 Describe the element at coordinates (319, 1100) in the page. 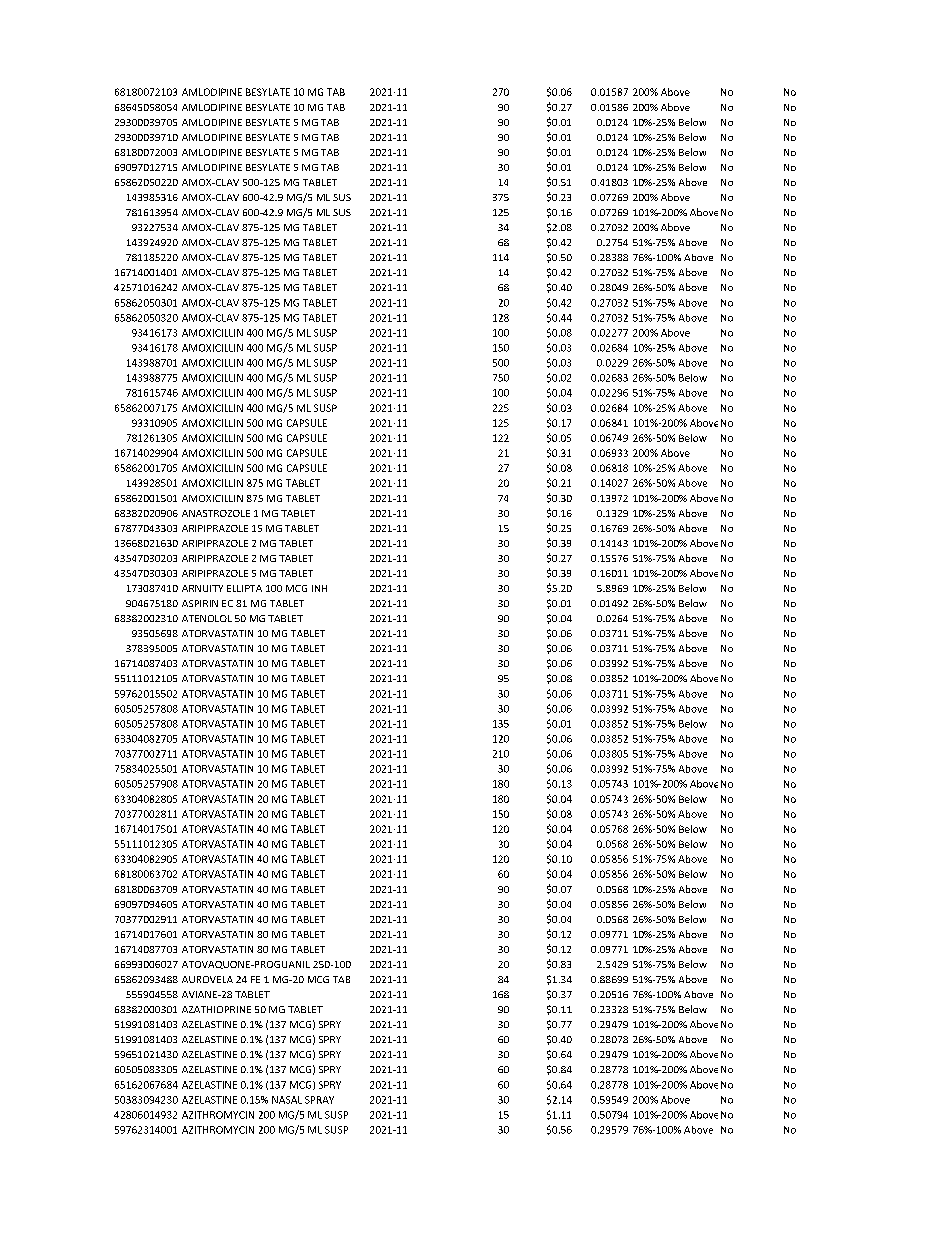

I see `SPRAY` at that location.
